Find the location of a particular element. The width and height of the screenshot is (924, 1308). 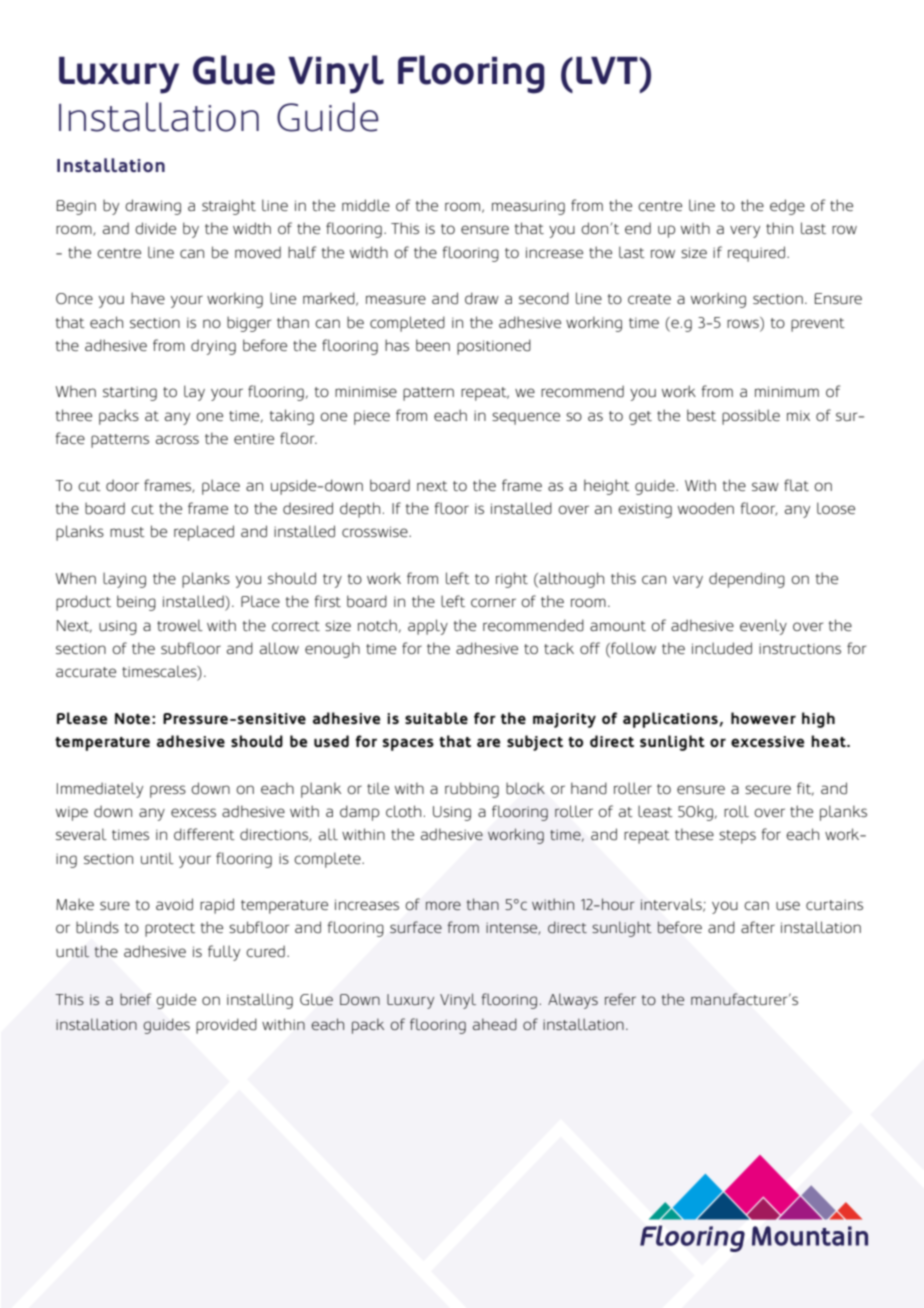

divide is located at coordinates (155, 228).
